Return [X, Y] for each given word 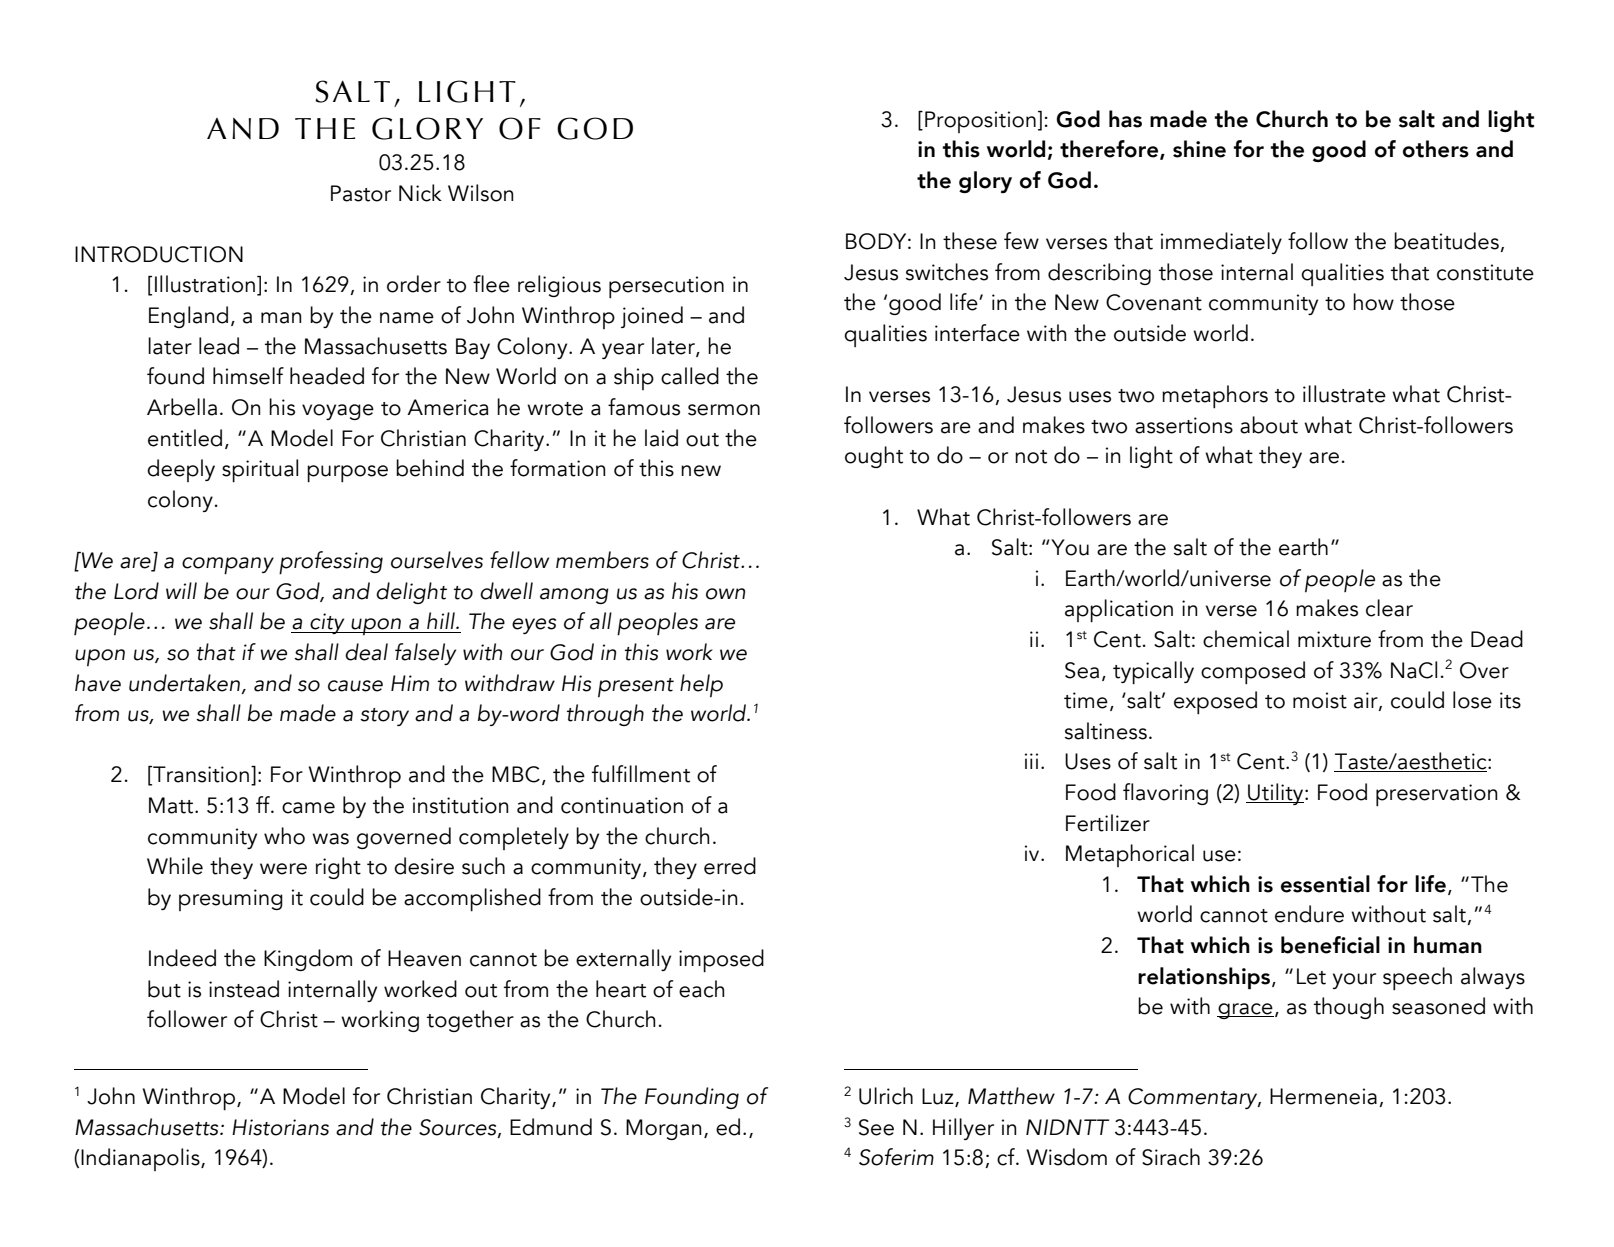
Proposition [980, 122]
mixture [1334, 639]
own [725, 594]
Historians [280, 1127]
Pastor [361, 193]
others [1436, 149]
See [876, 1127]
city [327, 623]
